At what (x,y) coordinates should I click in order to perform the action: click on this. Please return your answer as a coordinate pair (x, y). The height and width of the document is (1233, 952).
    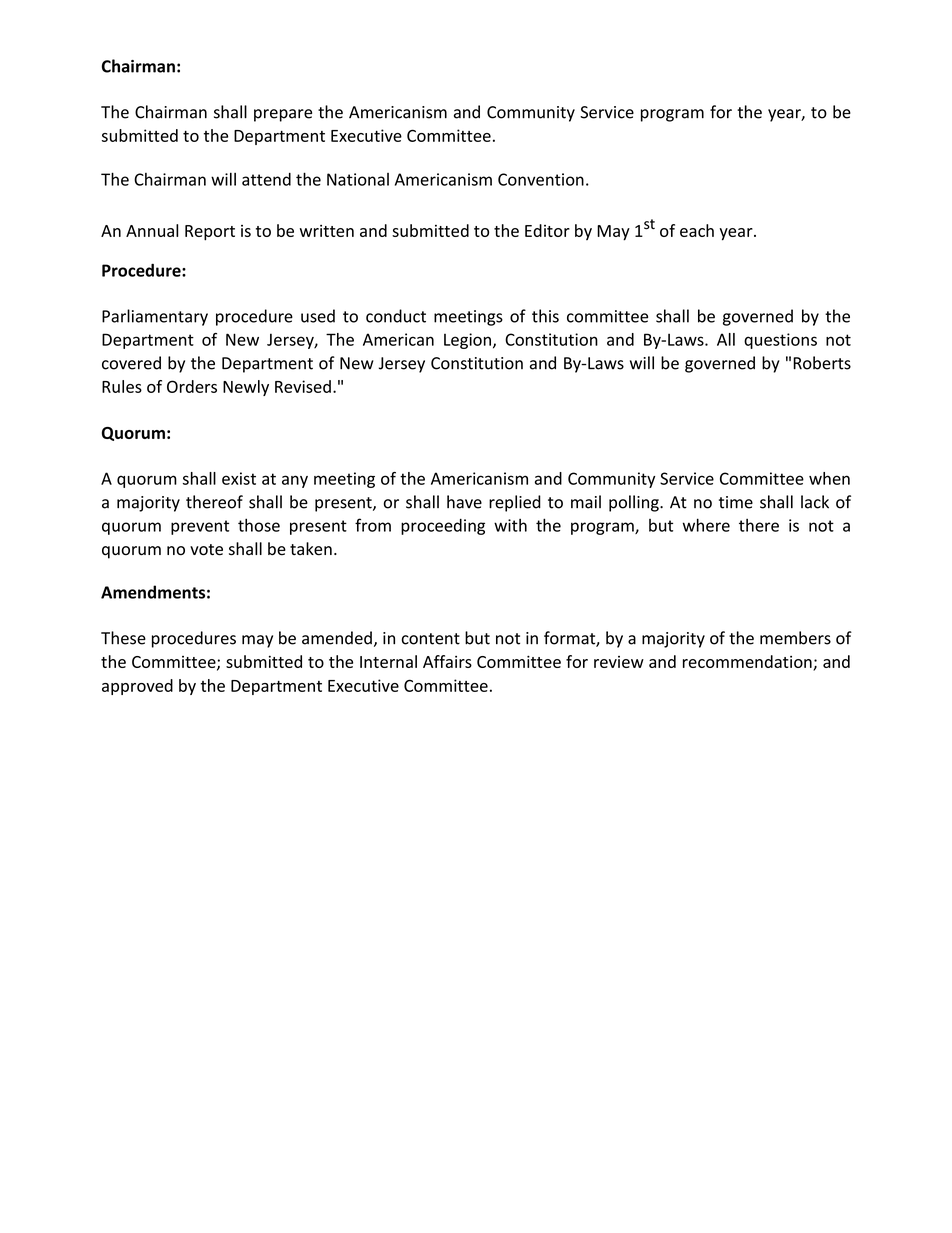
    Looking at the image, I should click on (545, 316).
